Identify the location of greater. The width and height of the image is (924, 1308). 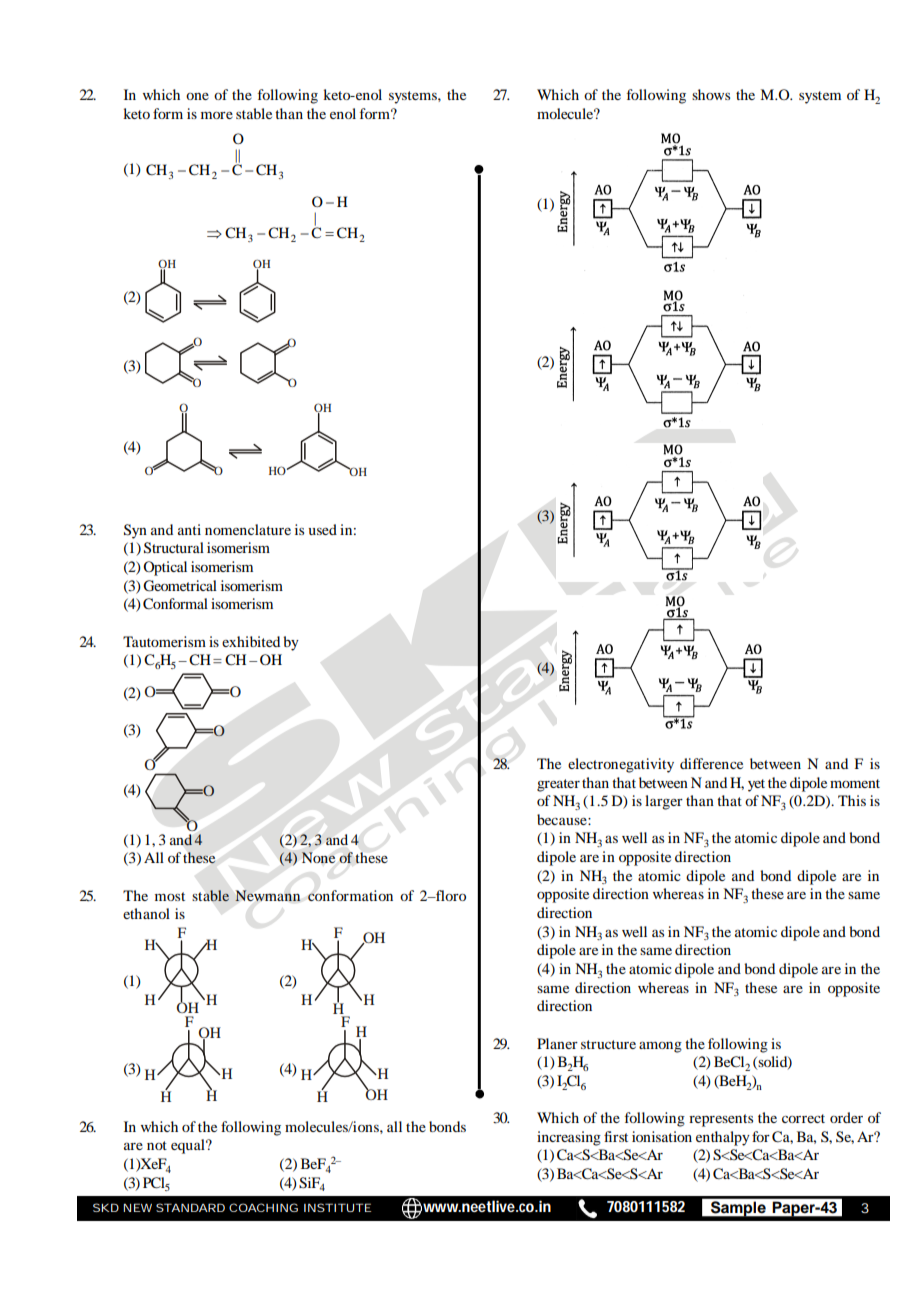
(558, 785).
